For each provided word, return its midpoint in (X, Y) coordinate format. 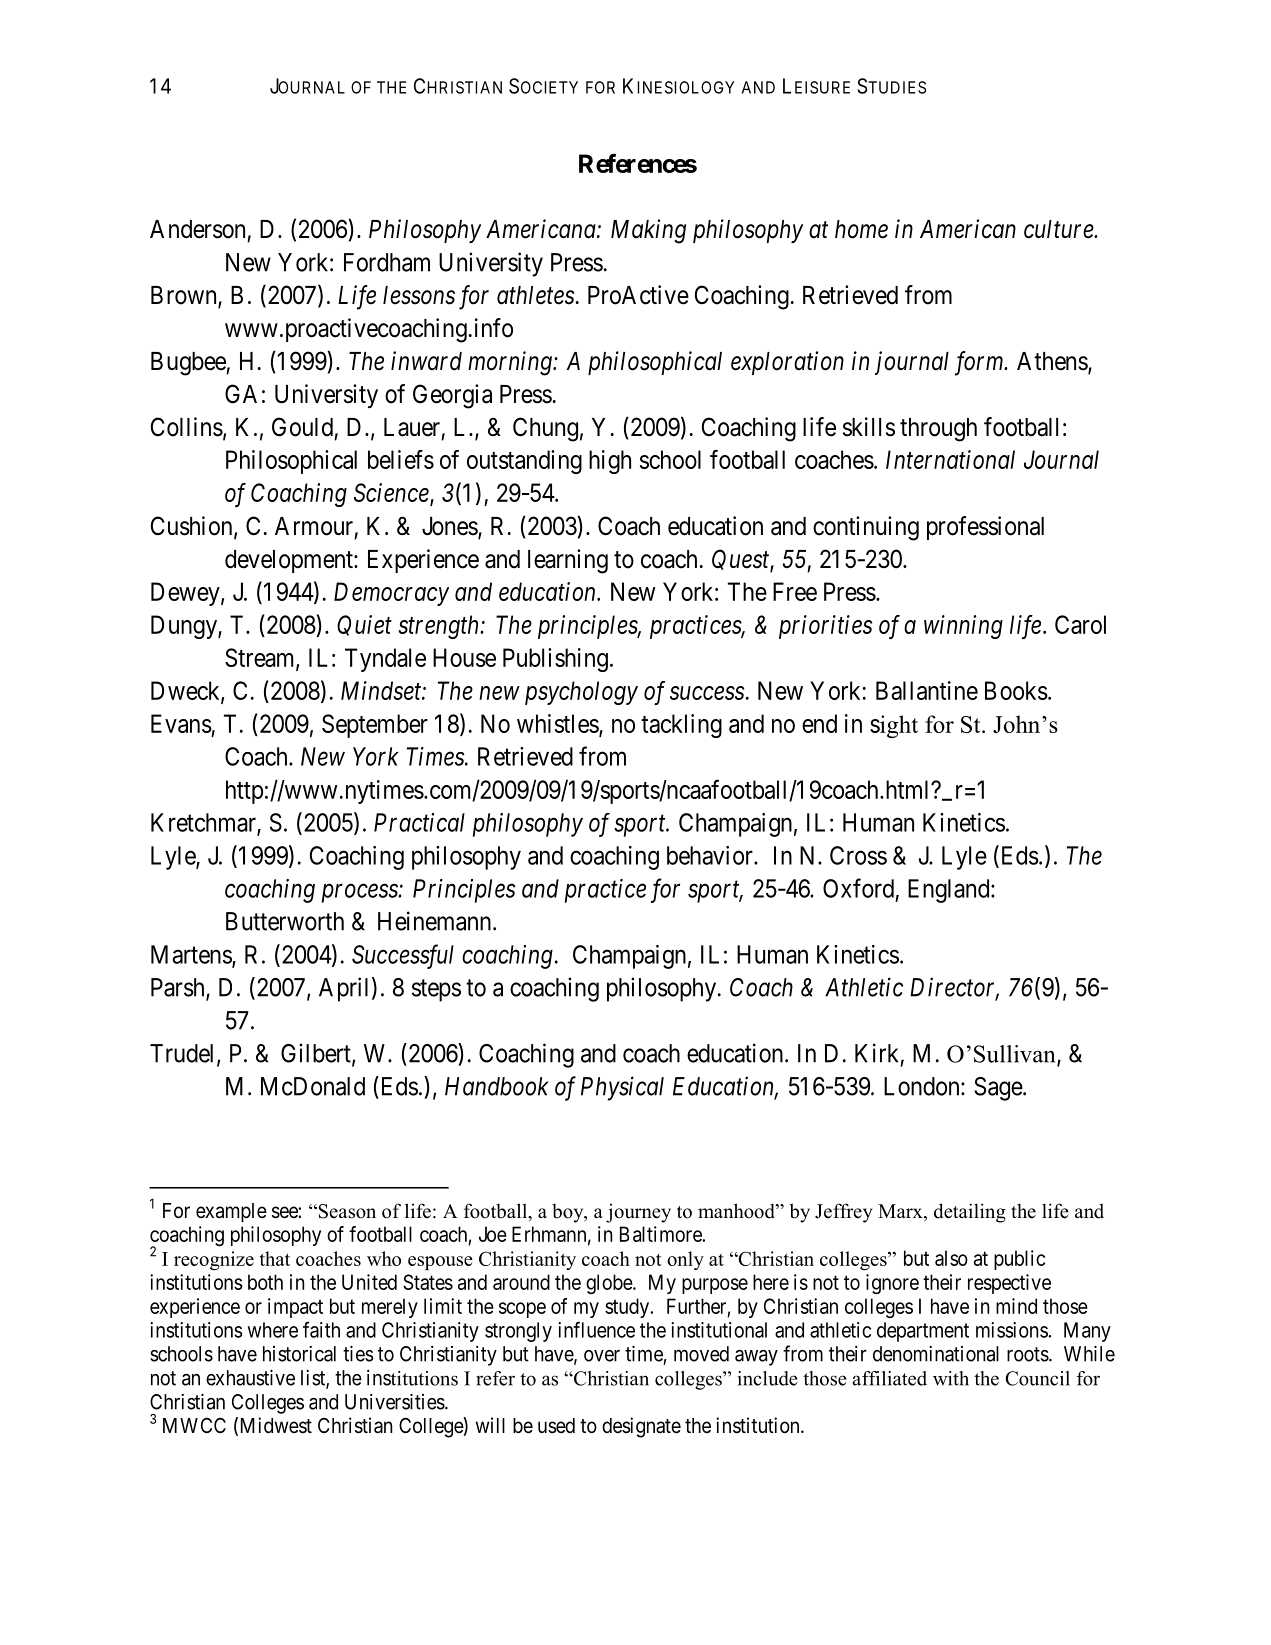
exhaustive (250, 1378)
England (950, 891)
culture (1059, 229)
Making (648, 231)
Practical (419, 822)
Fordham (387, 262)
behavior (711, 855)
